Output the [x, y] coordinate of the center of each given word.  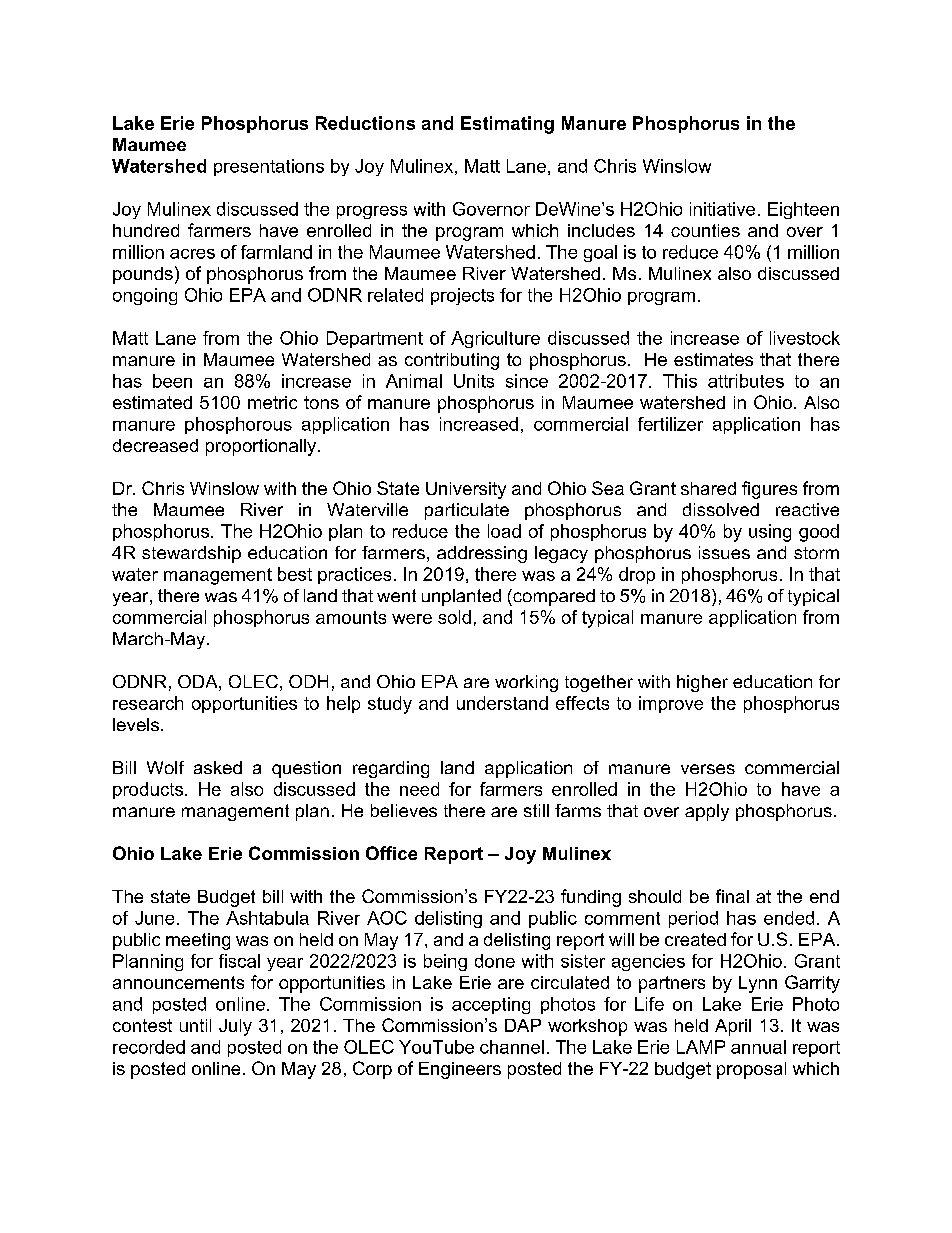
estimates [713, 359]
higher [702, 683]
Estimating [507, 125]
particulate [467, 511]
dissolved [721, 509]
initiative [722, 209]
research [148, 703]
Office [391, 853]
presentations [269, 167]
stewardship [191, 554]
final [732, 896]
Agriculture [495, 339]
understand [502, 703]
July [235, 1027]
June [154, 918]
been [172, 381]
